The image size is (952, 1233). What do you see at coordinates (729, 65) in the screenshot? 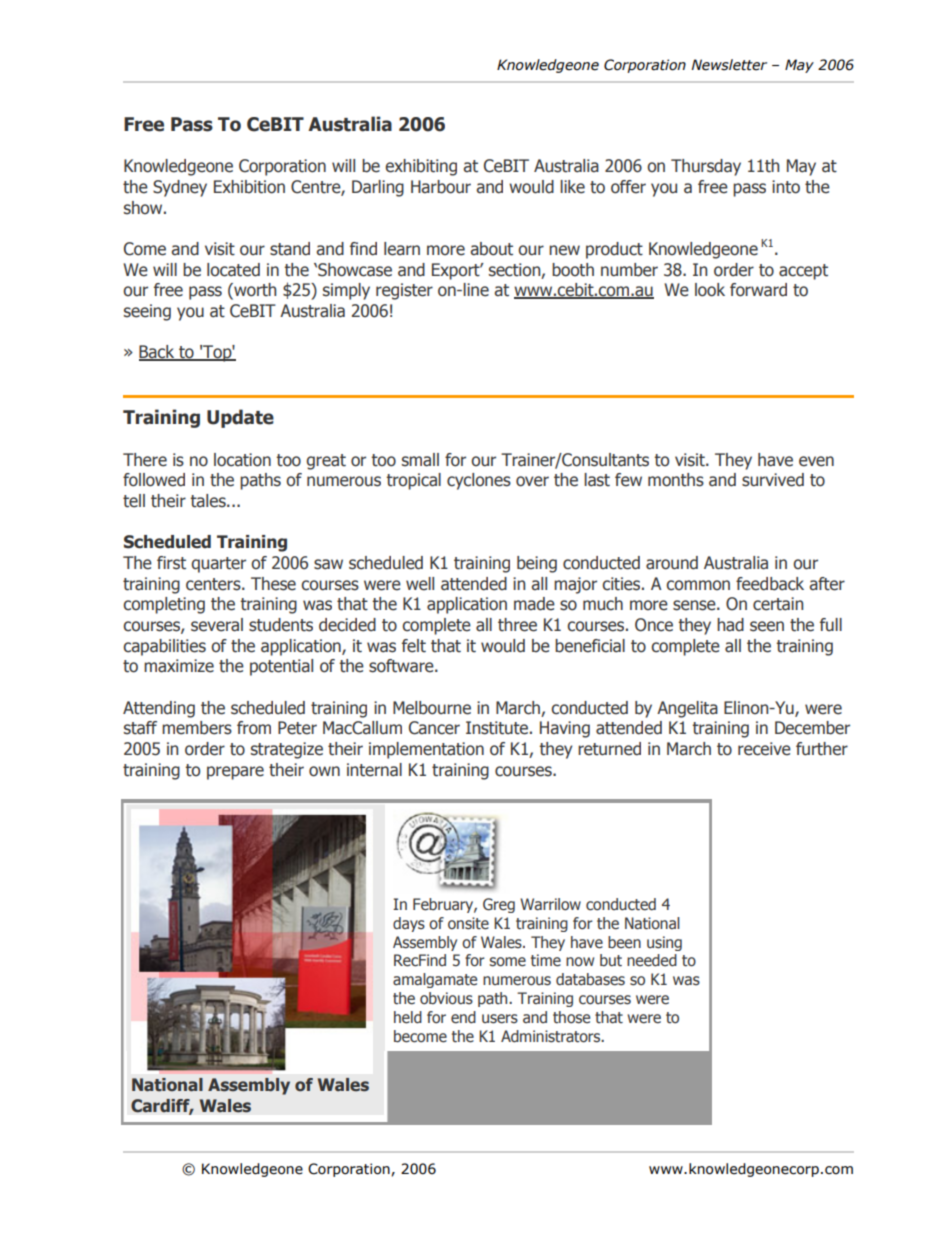
I see `Newsletter` at bounding box center [729, 65].
